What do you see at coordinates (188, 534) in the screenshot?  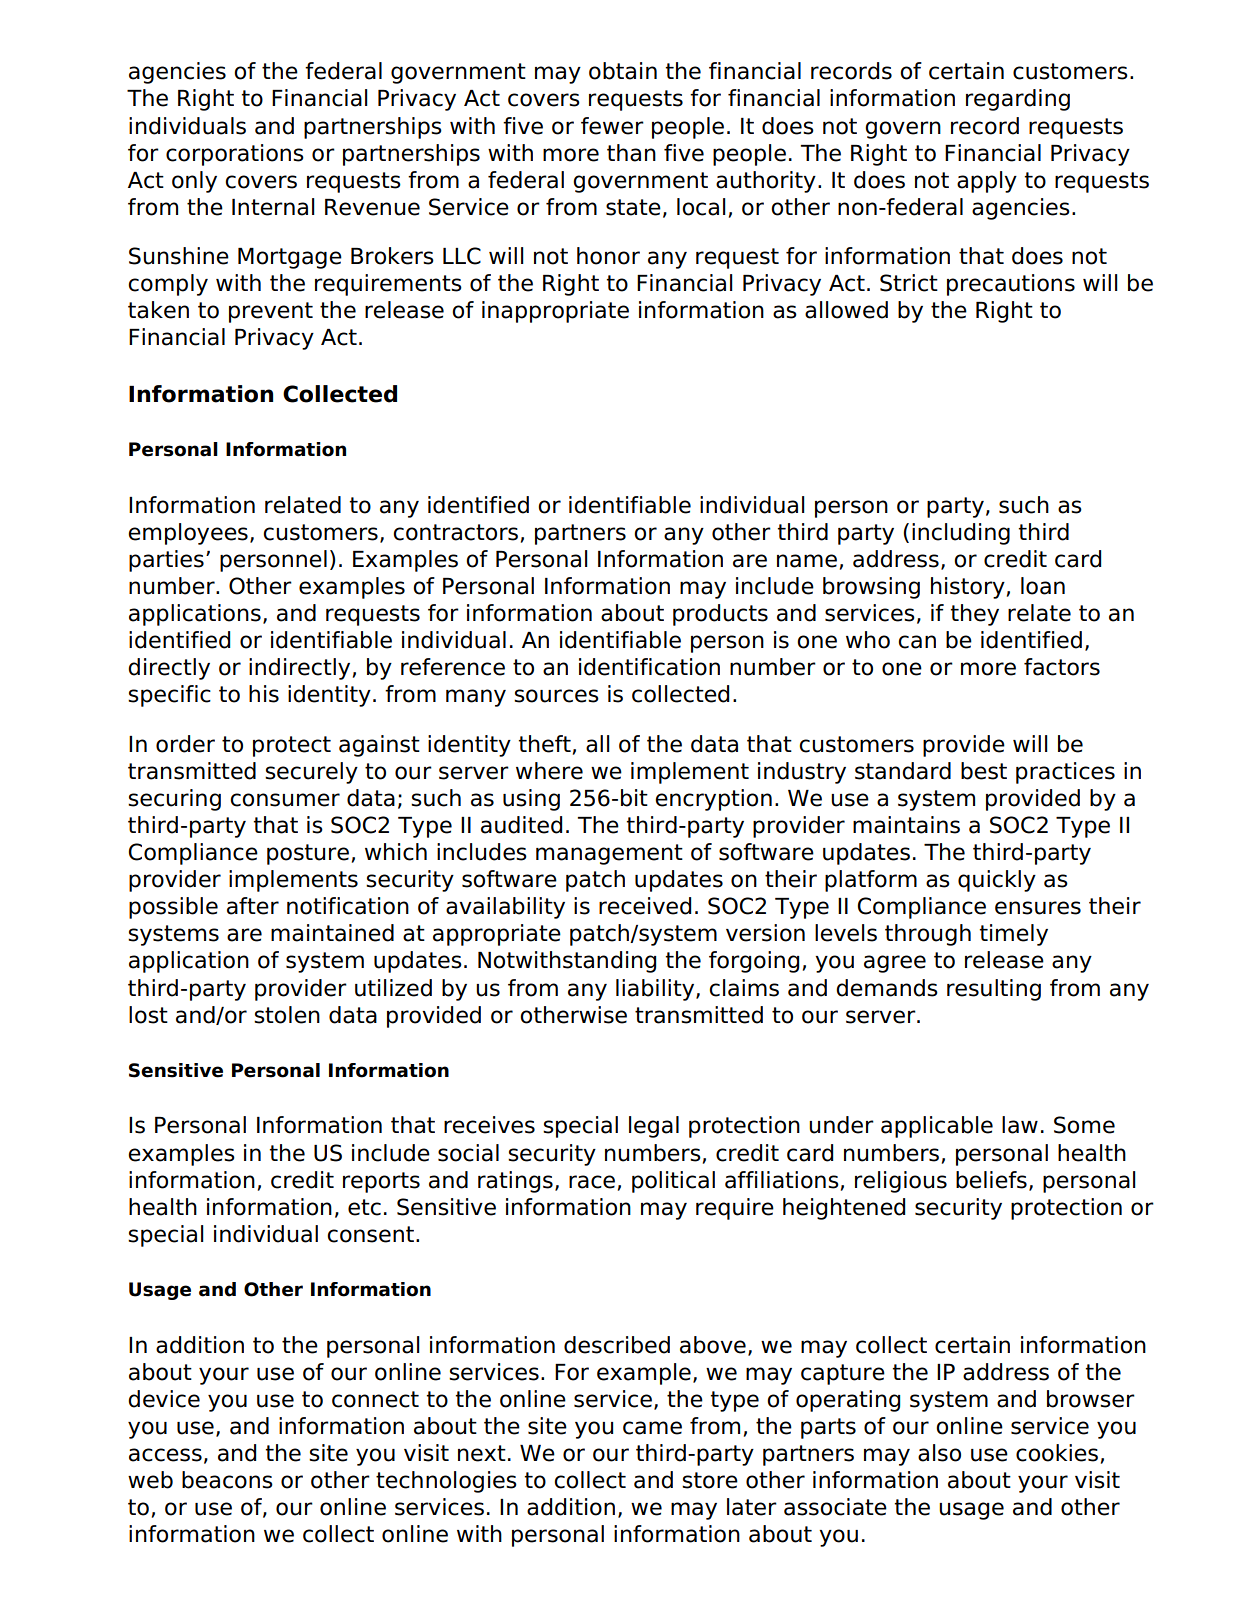 I see `employees` at bounding box center [188, 534].
